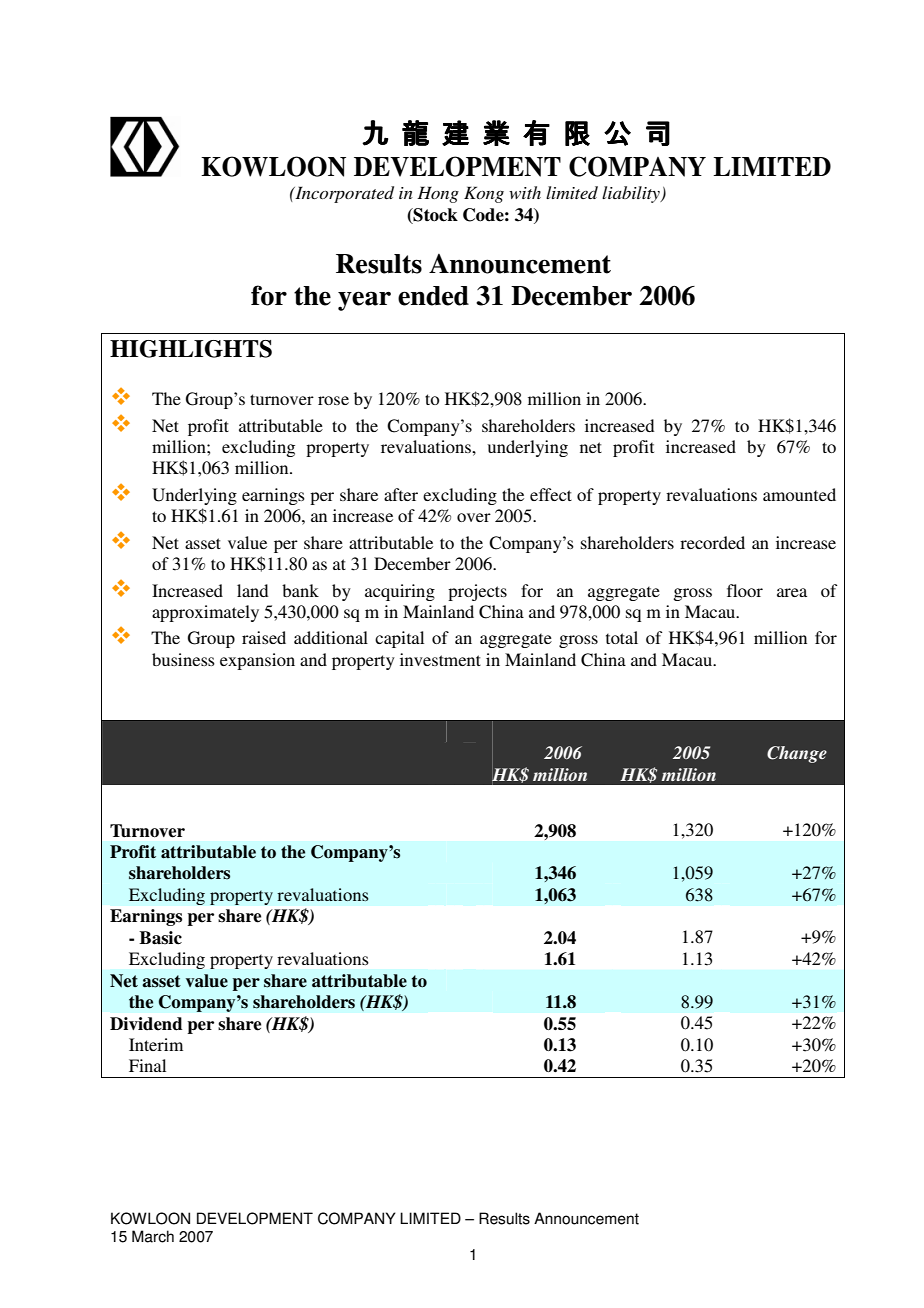 Image resolution: width=924 pixels, height=1308 pixels. What do you see at coordinates (156, 1044) in the screenshot?
I see `Interim` at bounding box center [156, 1044].
